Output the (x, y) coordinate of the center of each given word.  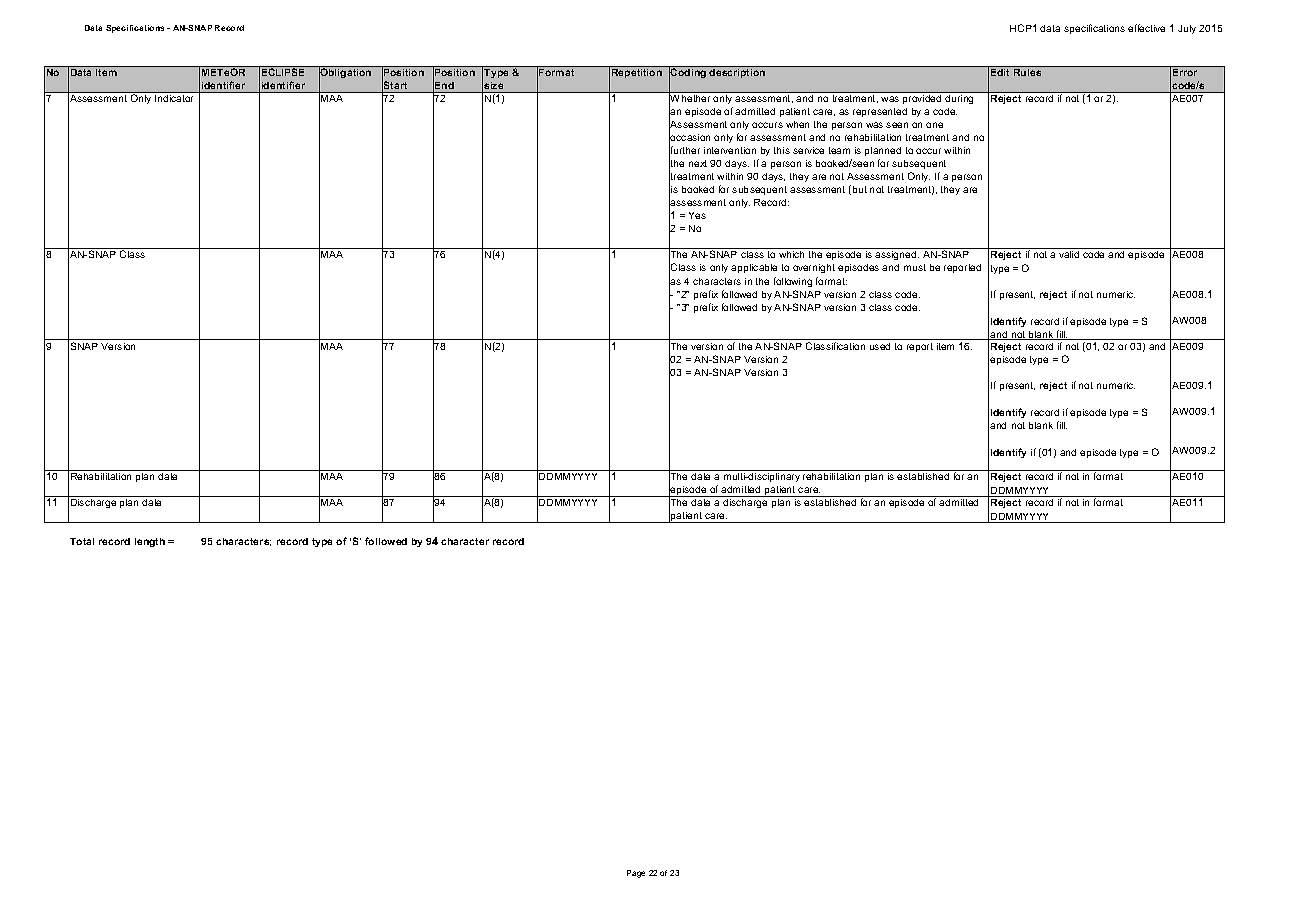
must (915, 267)
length (150, 542)
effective (1146, 28)
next (698, 163)
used (880, 346)
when (797, 124)
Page (636, 874)
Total (82, 541)
